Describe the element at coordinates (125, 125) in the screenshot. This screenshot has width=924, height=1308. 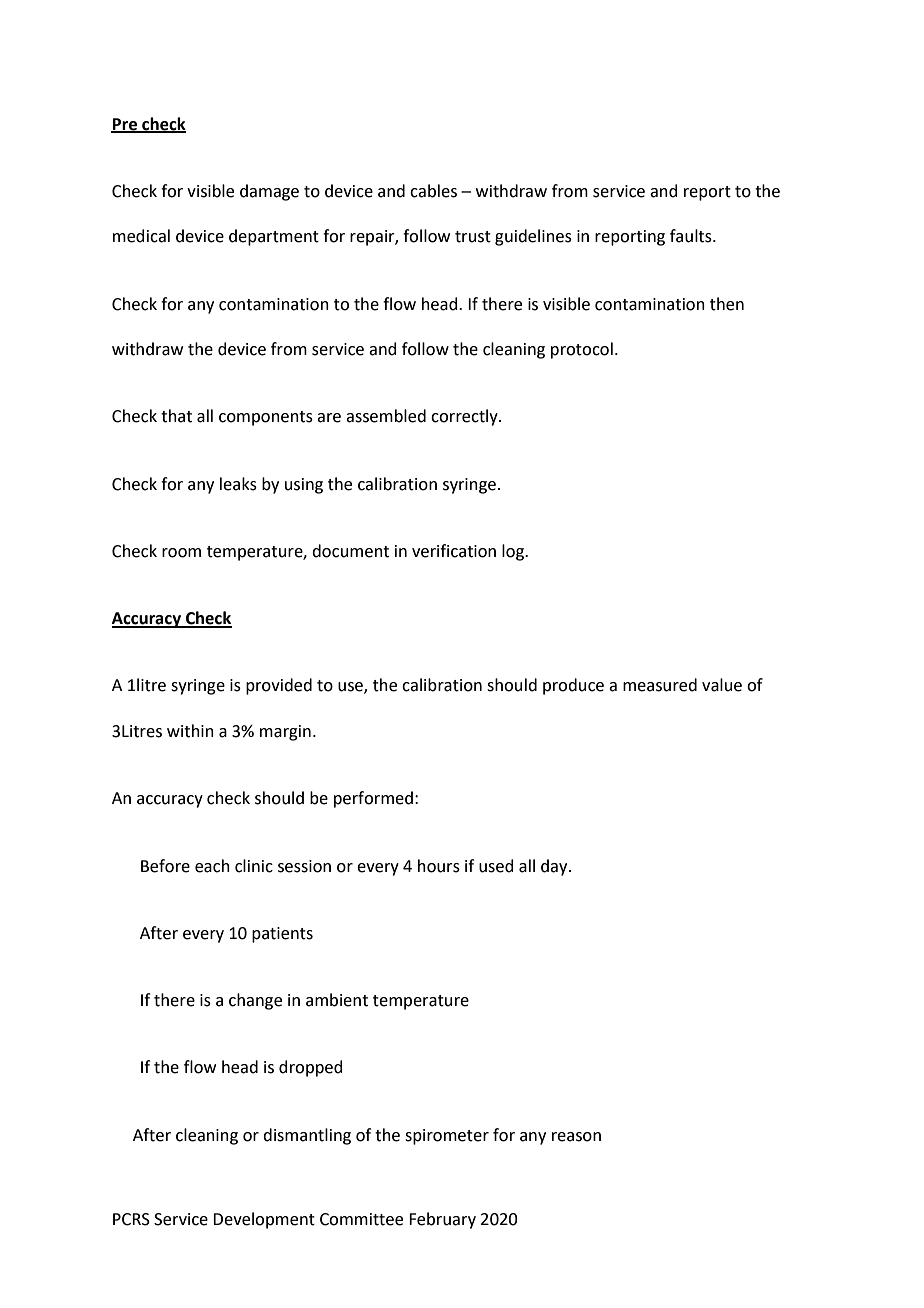
I see `Pre` at that location.
